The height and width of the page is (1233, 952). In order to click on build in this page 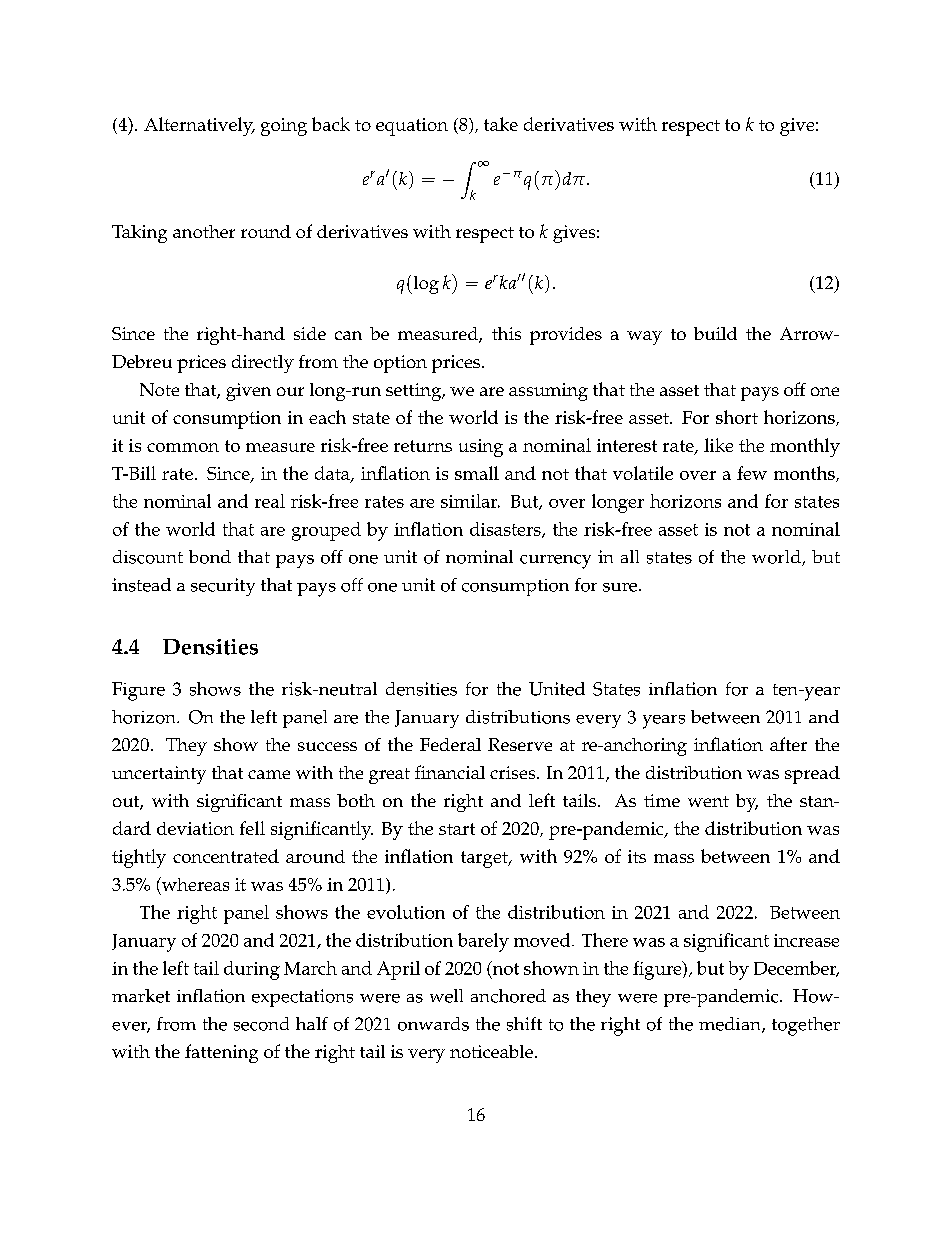, I will do `click(715, 333)`.
